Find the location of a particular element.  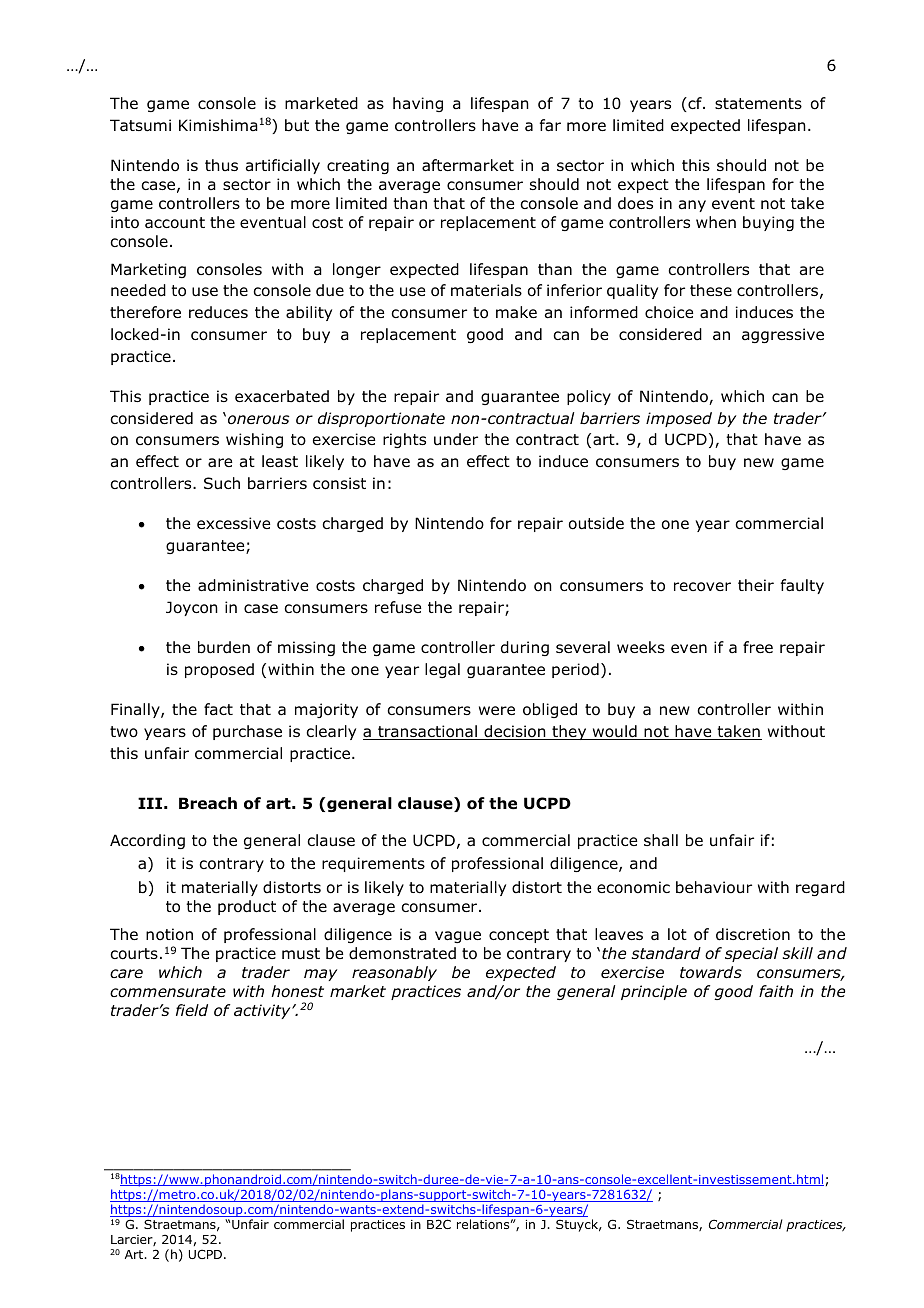

having is located at coordinates (418, 104).
